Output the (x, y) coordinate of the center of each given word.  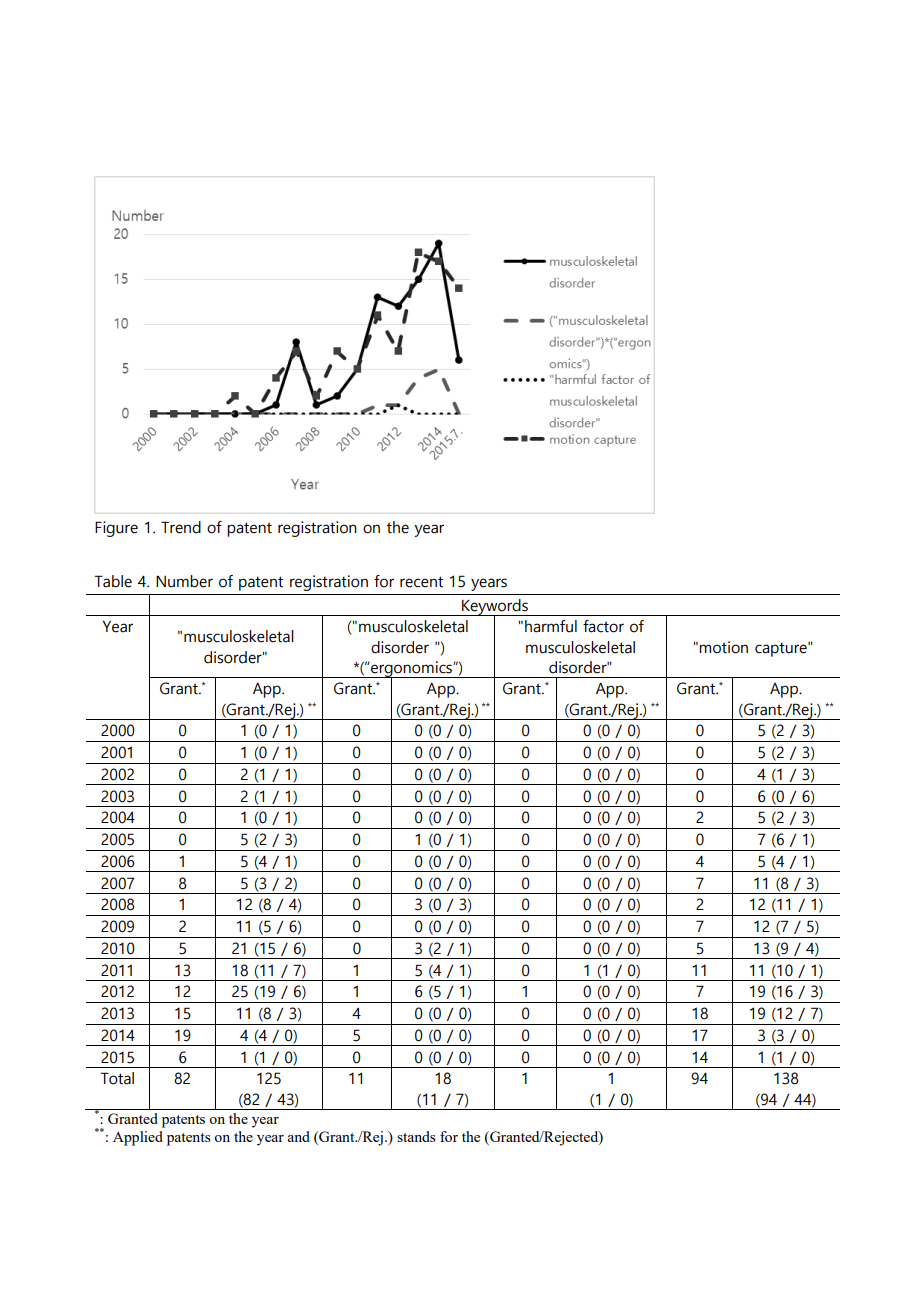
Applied (138, 1138)
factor (603, 626)
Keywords (495, 608)
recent (421, 582)
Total (117, 1078)
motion (723, 647)
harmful (551, 626)
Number (184, 581)
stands (416, 1136)
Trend (181, 527)
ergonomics (411, 670)
